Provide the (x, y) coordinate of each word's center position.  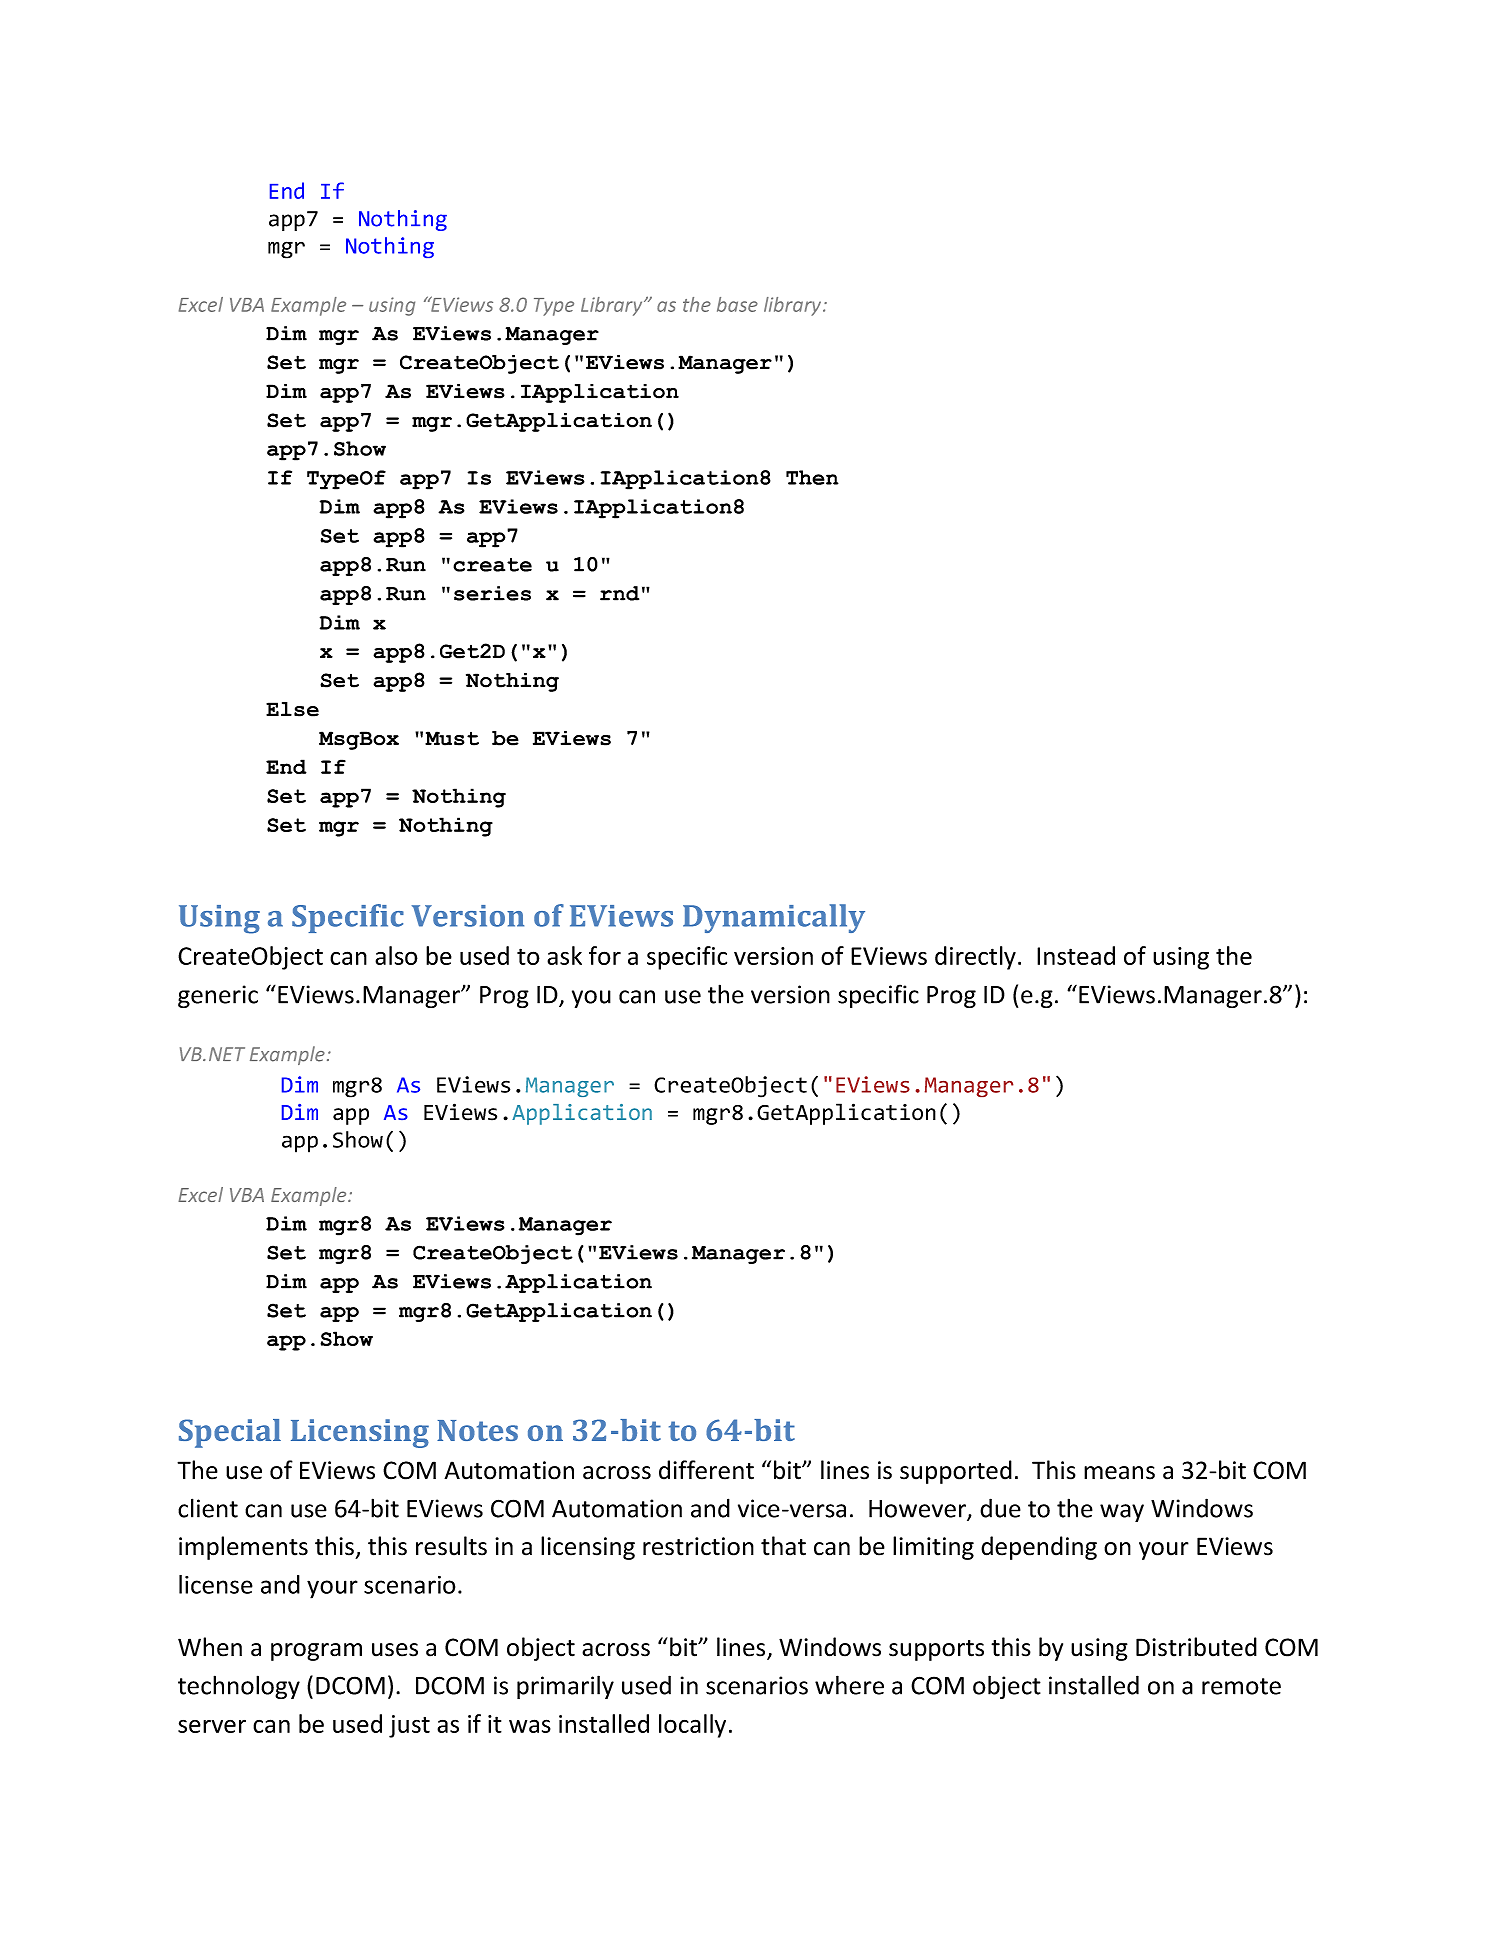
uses (395, 1650)
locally (692, 1726)
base (737, 304)
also (396, 955)
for (605, 955)
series (492, 593)
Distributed (1196, 1647)
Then (812, 477)
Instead (1076, 955)
